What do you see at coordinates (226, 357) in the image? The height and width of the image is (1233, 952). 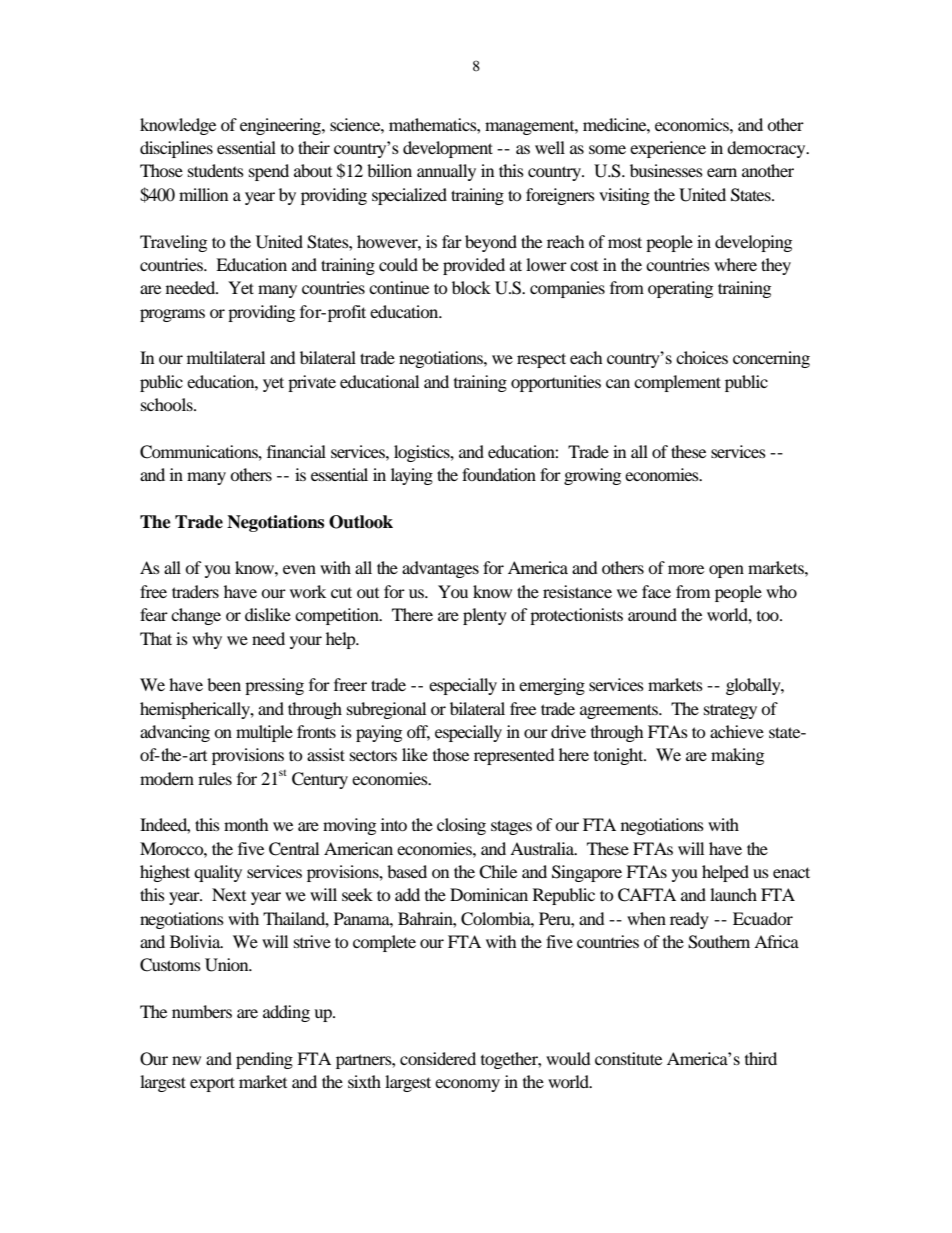 I see `multilateral` at bounding box center [226, 357].
